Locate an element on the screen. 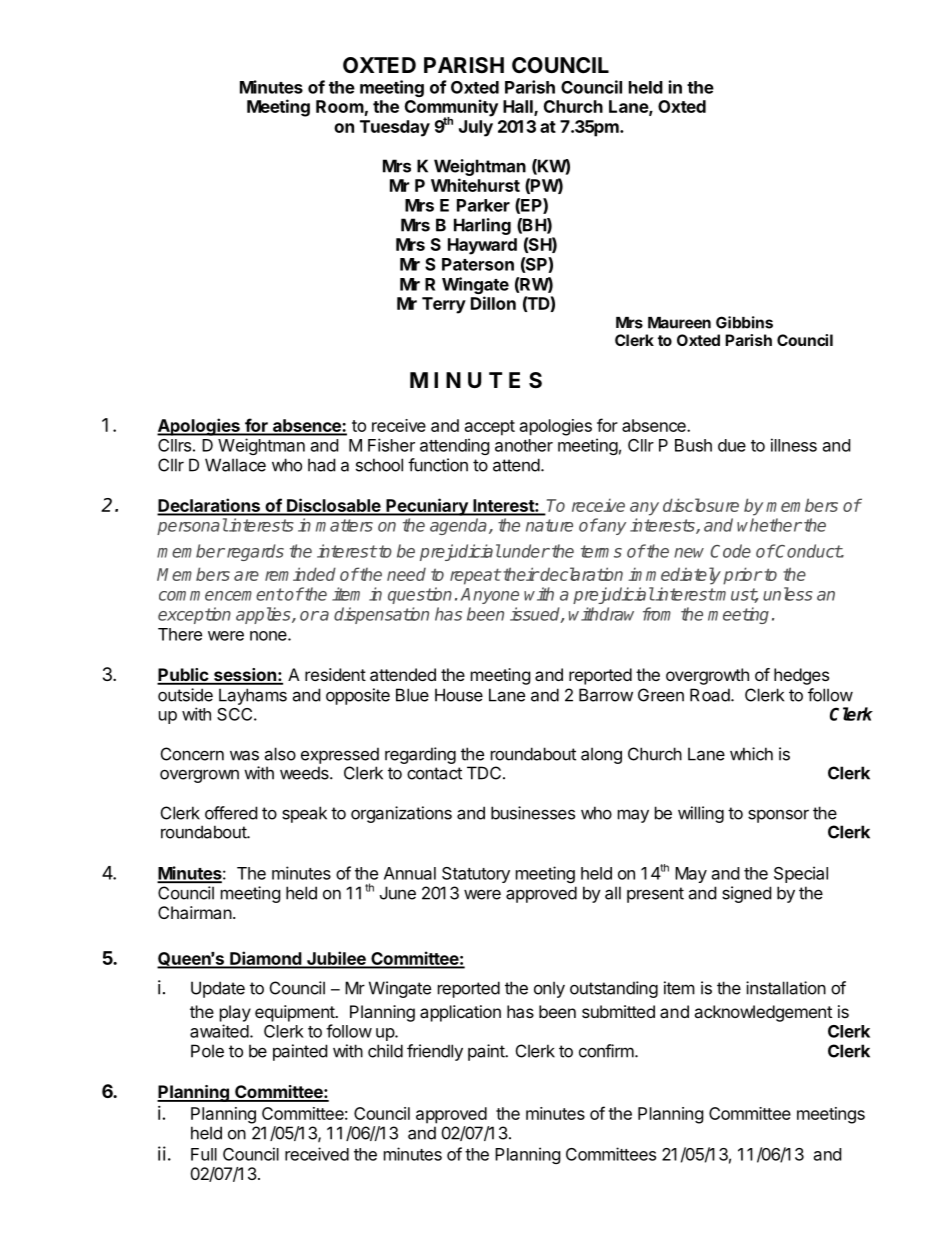 The image size is (952, 1233). another is located at coordinates (524, 445).
